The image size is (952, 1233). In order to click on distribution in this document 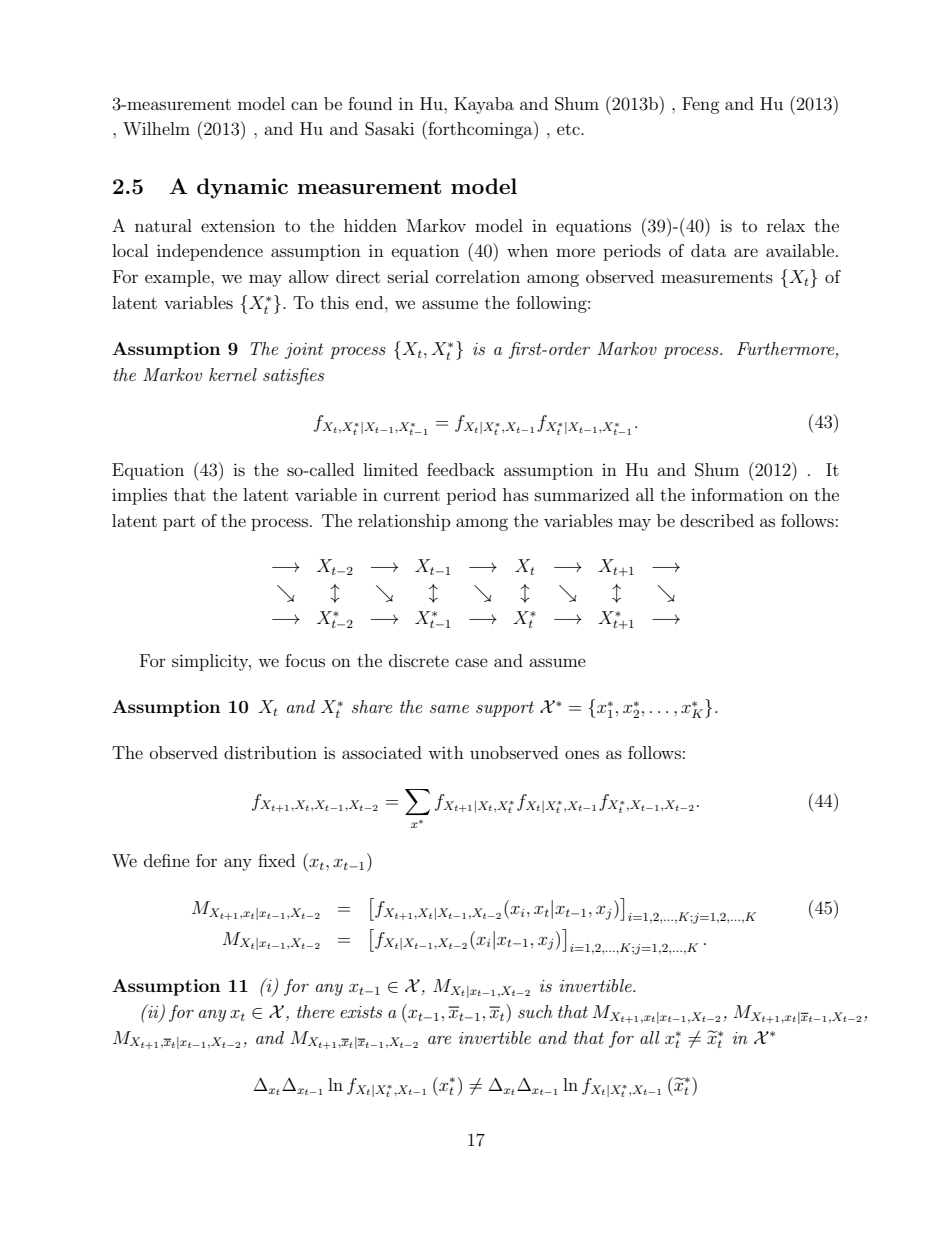, I will do `click(270, 752)`.
